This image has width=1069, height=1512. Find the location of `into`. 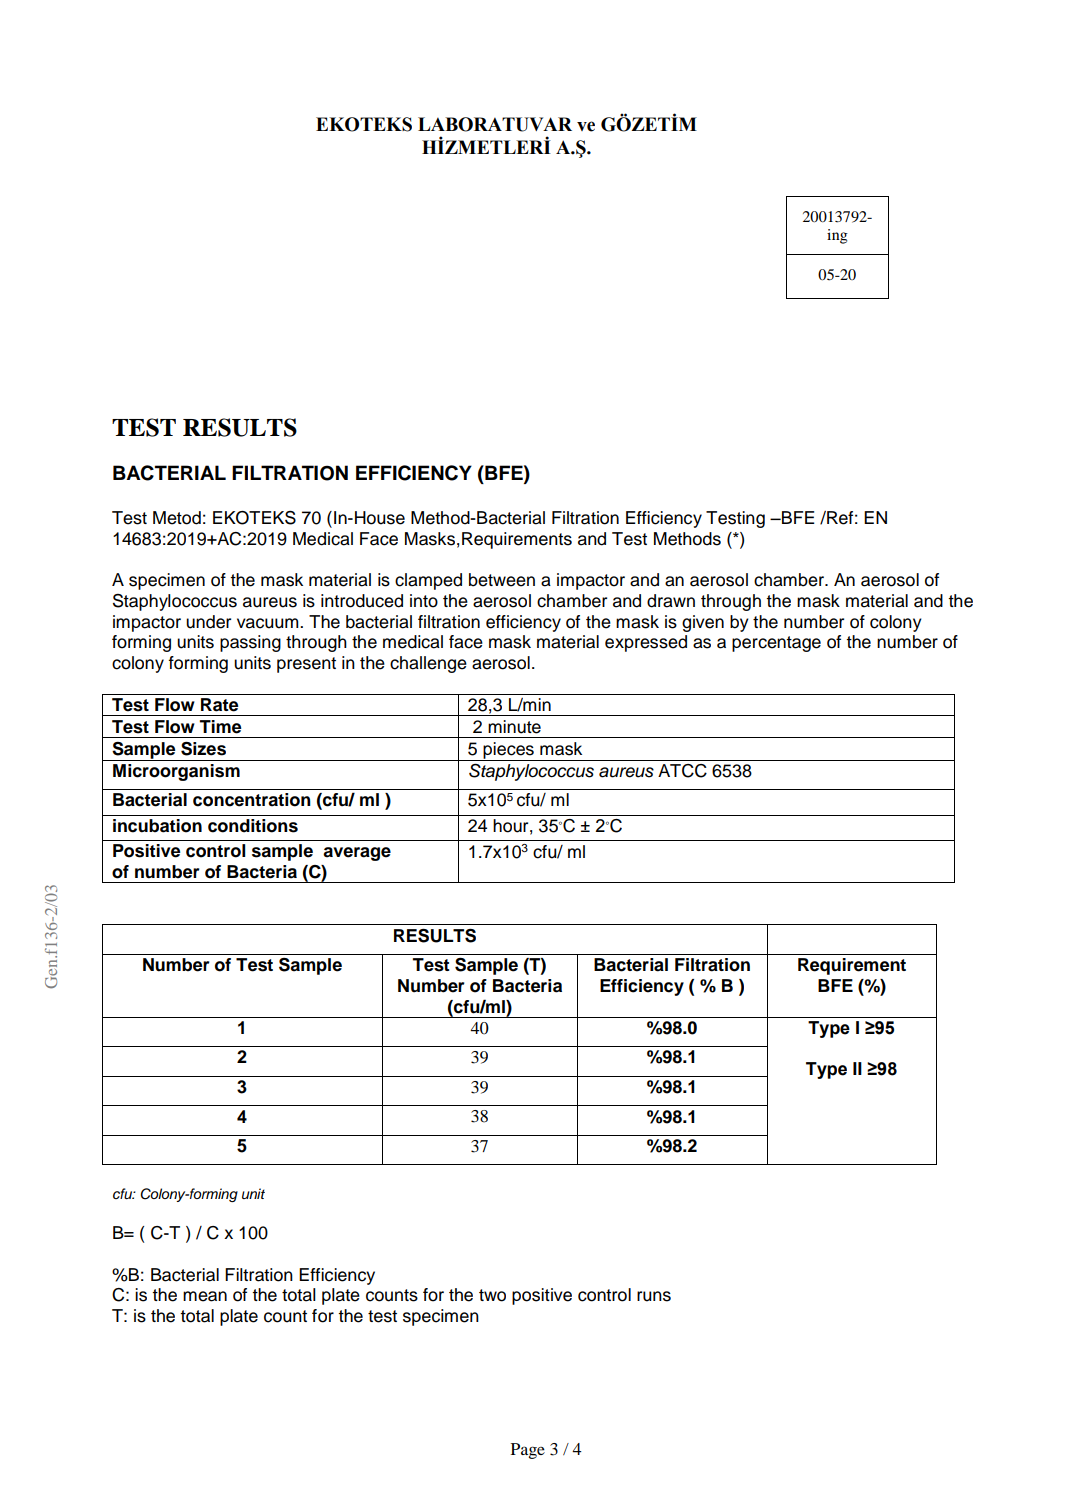

into is located at coordinates (424, 601).
